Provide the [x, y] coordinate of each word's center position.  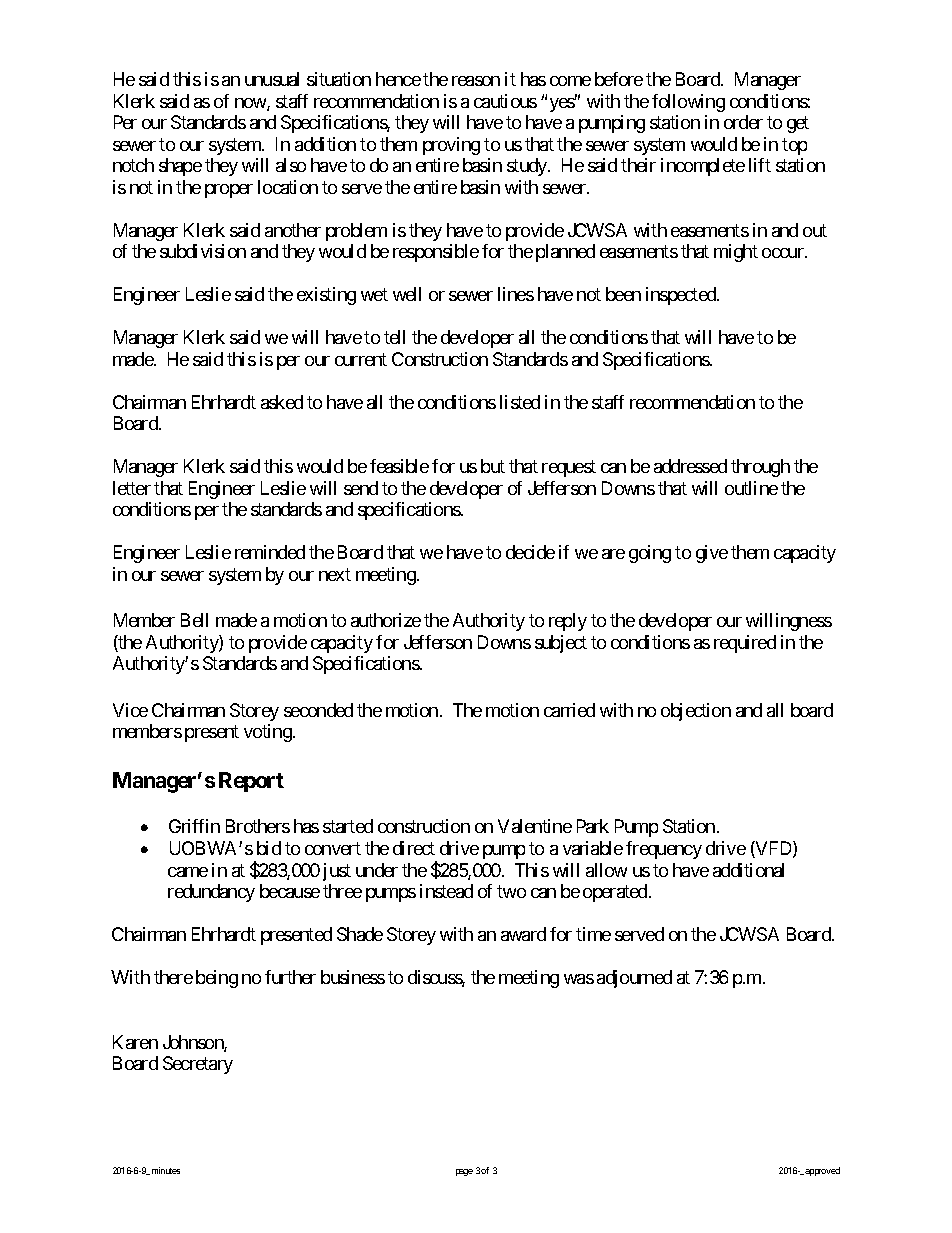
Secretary [198, 1065]
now [251, 104]
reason [476, 81]
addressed [690, 466]
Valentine [535, 826]
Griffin [194, 826]
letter [132, 488]
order [743, 122]
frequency [664, 850]
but [493, 466]
